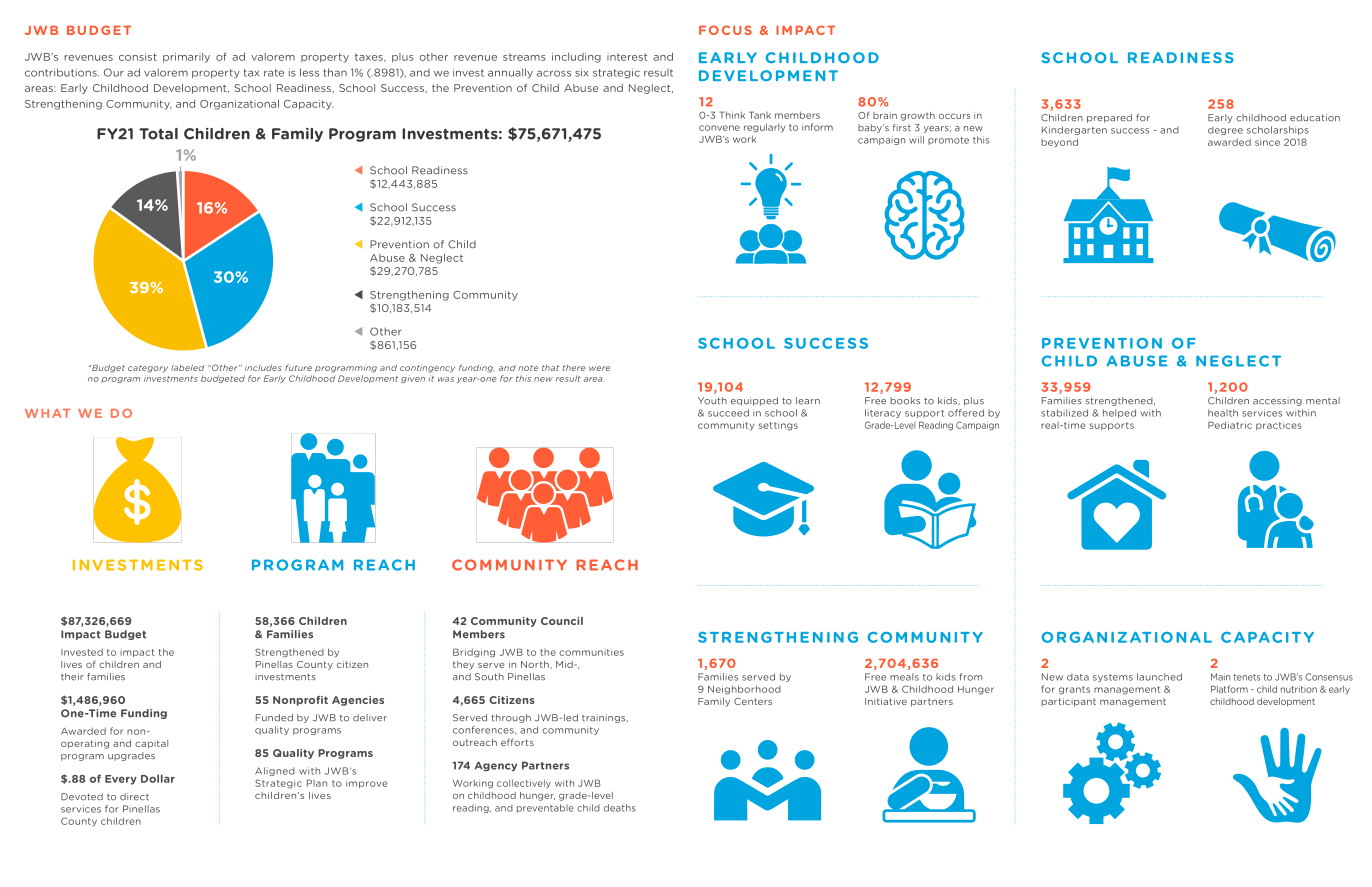 The height and width of the screenshot is (887, 1372). I want to click on Dollar, so click(158, 778).
